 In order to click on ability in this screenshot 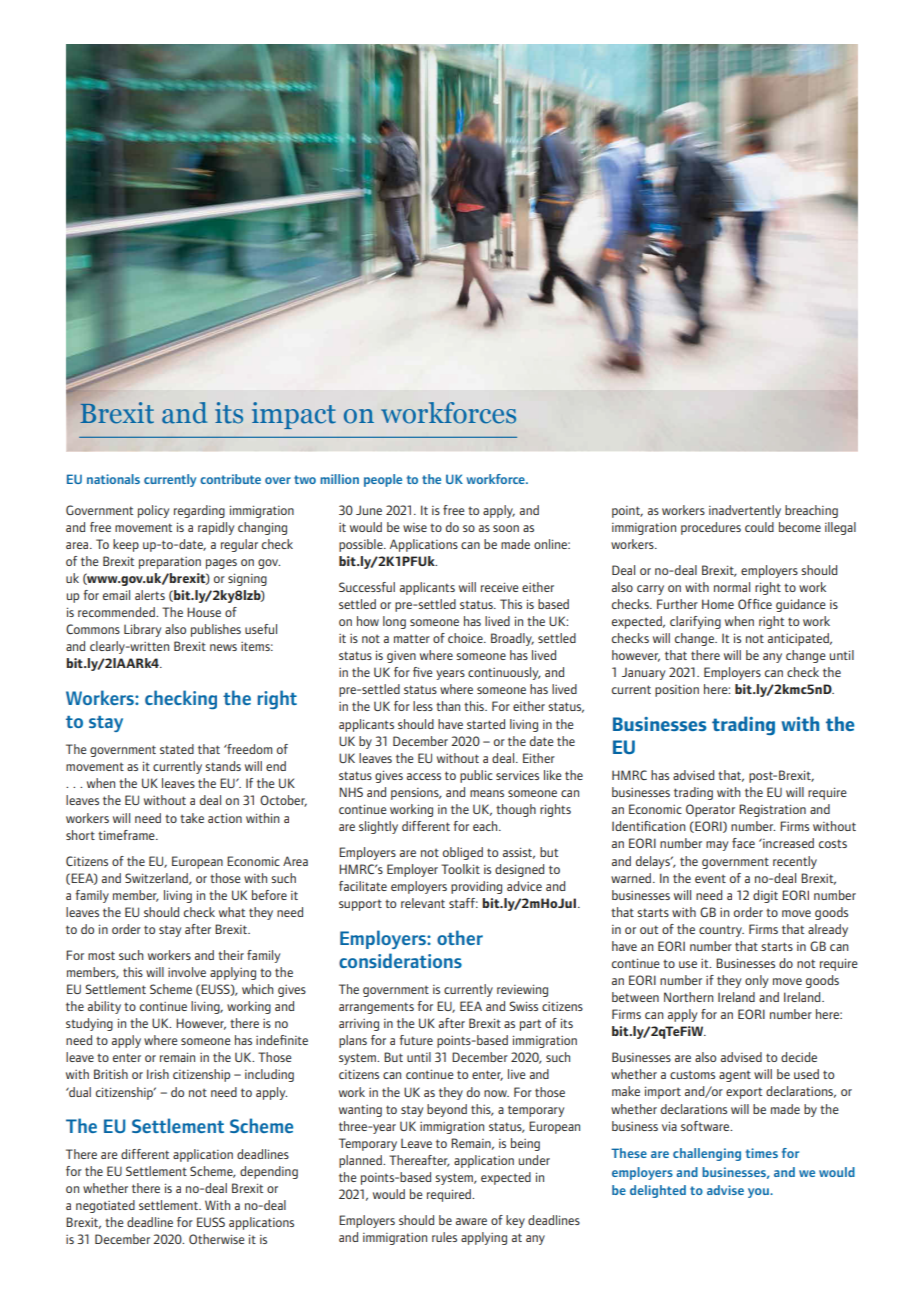, I will do `click(104, 1007)`.
